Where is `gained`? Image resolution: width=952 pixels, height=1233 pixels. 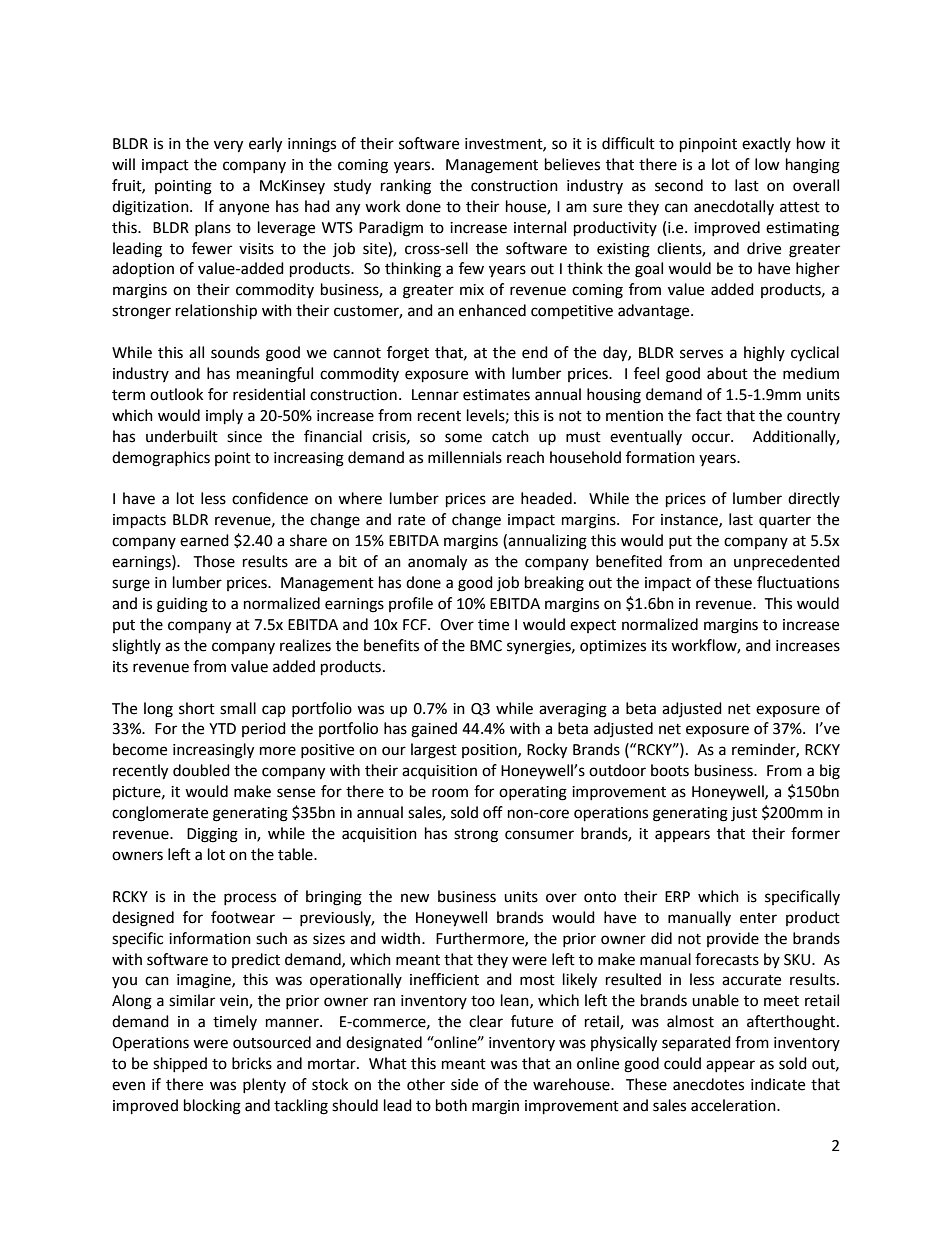
gained is located at coordinates (434, 730).
